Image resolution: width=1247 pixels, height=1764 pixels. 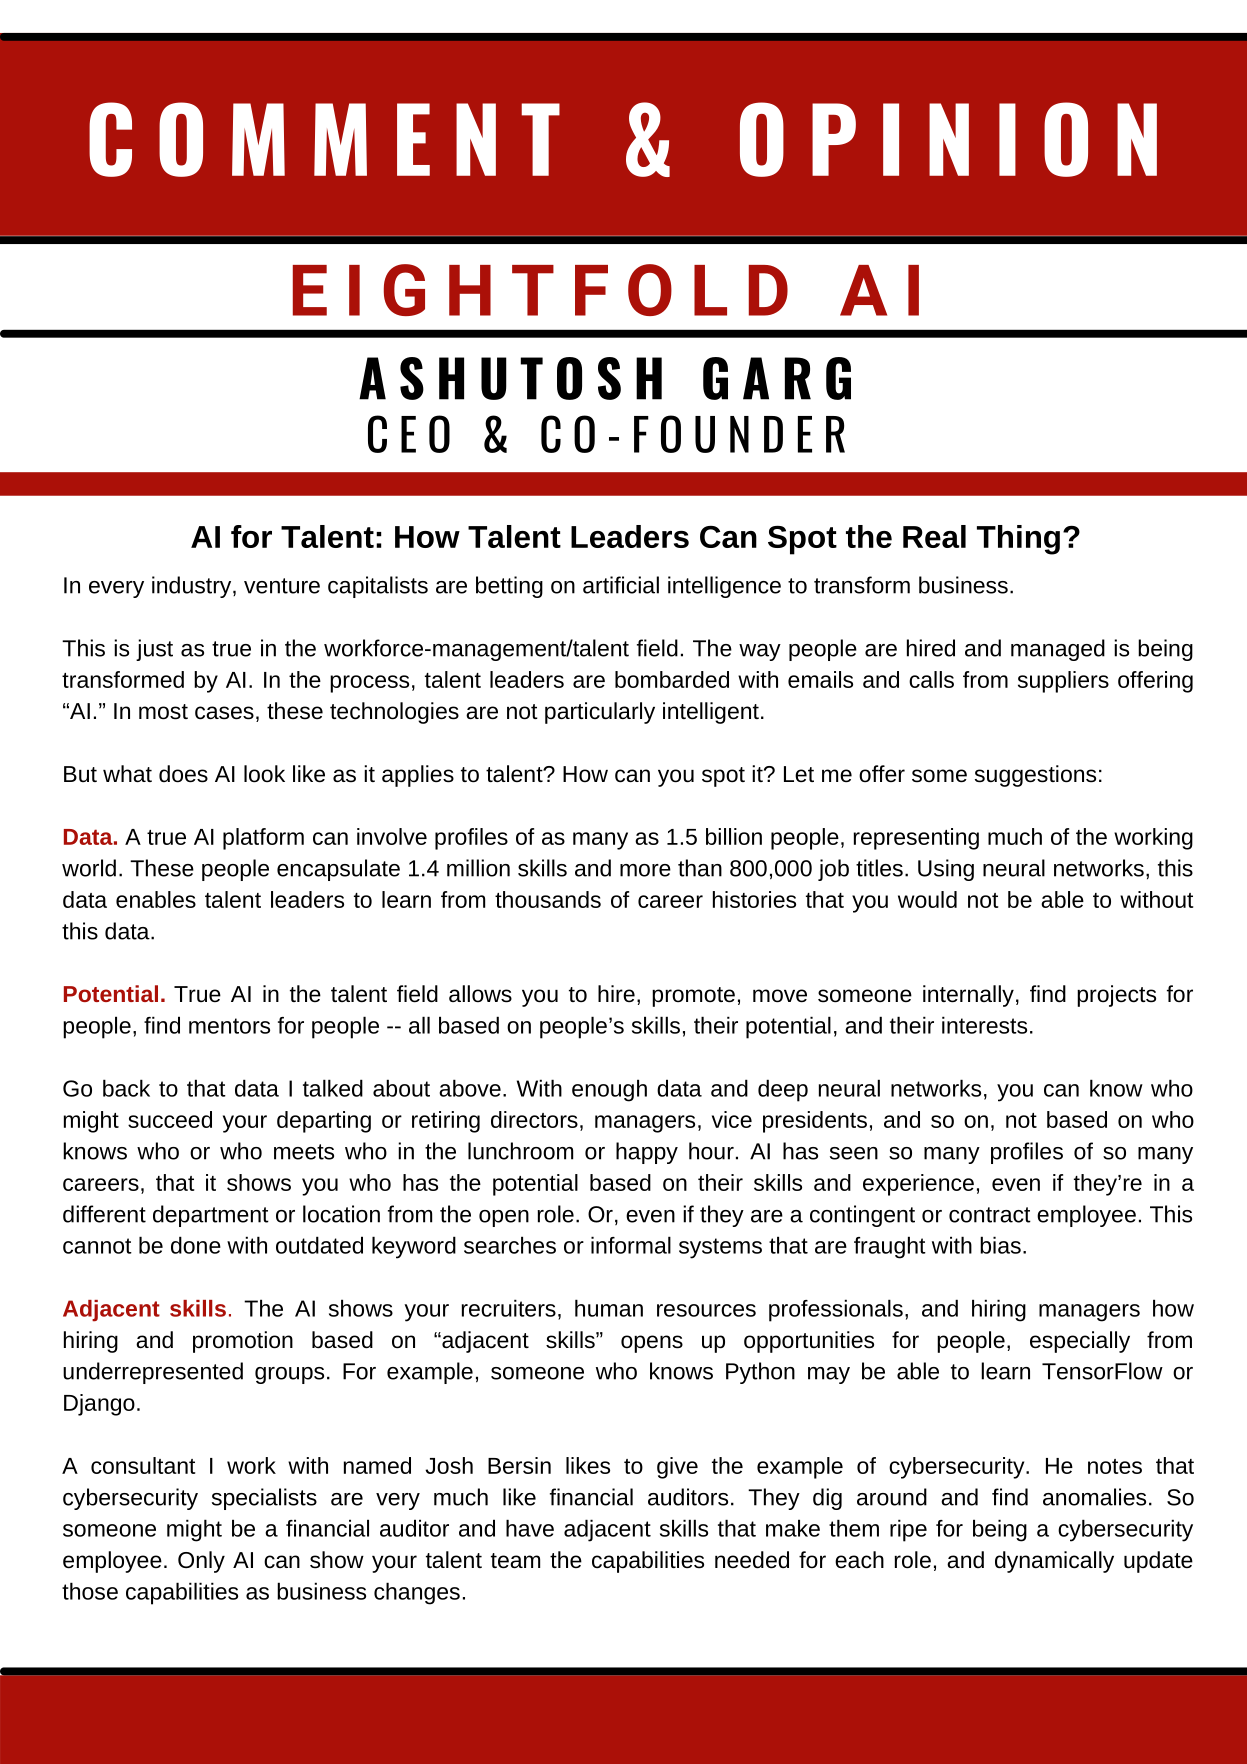 What do you see at coordinates (927, 899) in the screenshot?
I see `would` at bounding box center [927, 899].
